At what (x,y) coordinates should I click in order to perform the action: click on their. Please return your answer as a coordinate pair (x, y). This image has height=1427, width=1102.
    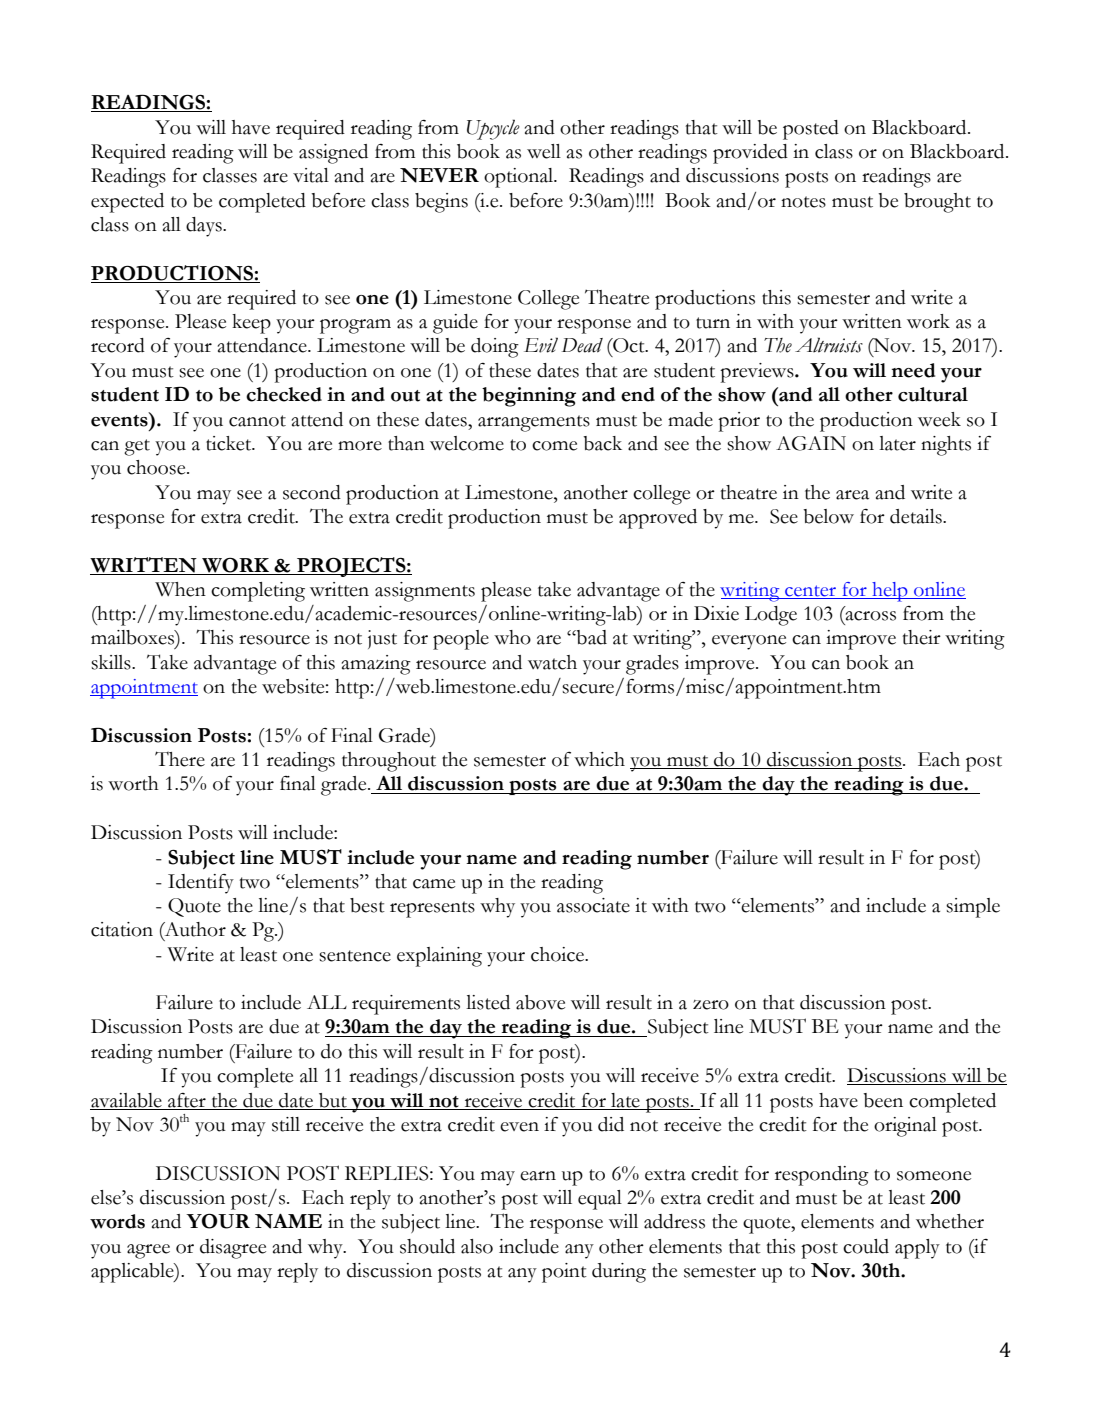
    Looking at the image, I should click on (922, 637).
